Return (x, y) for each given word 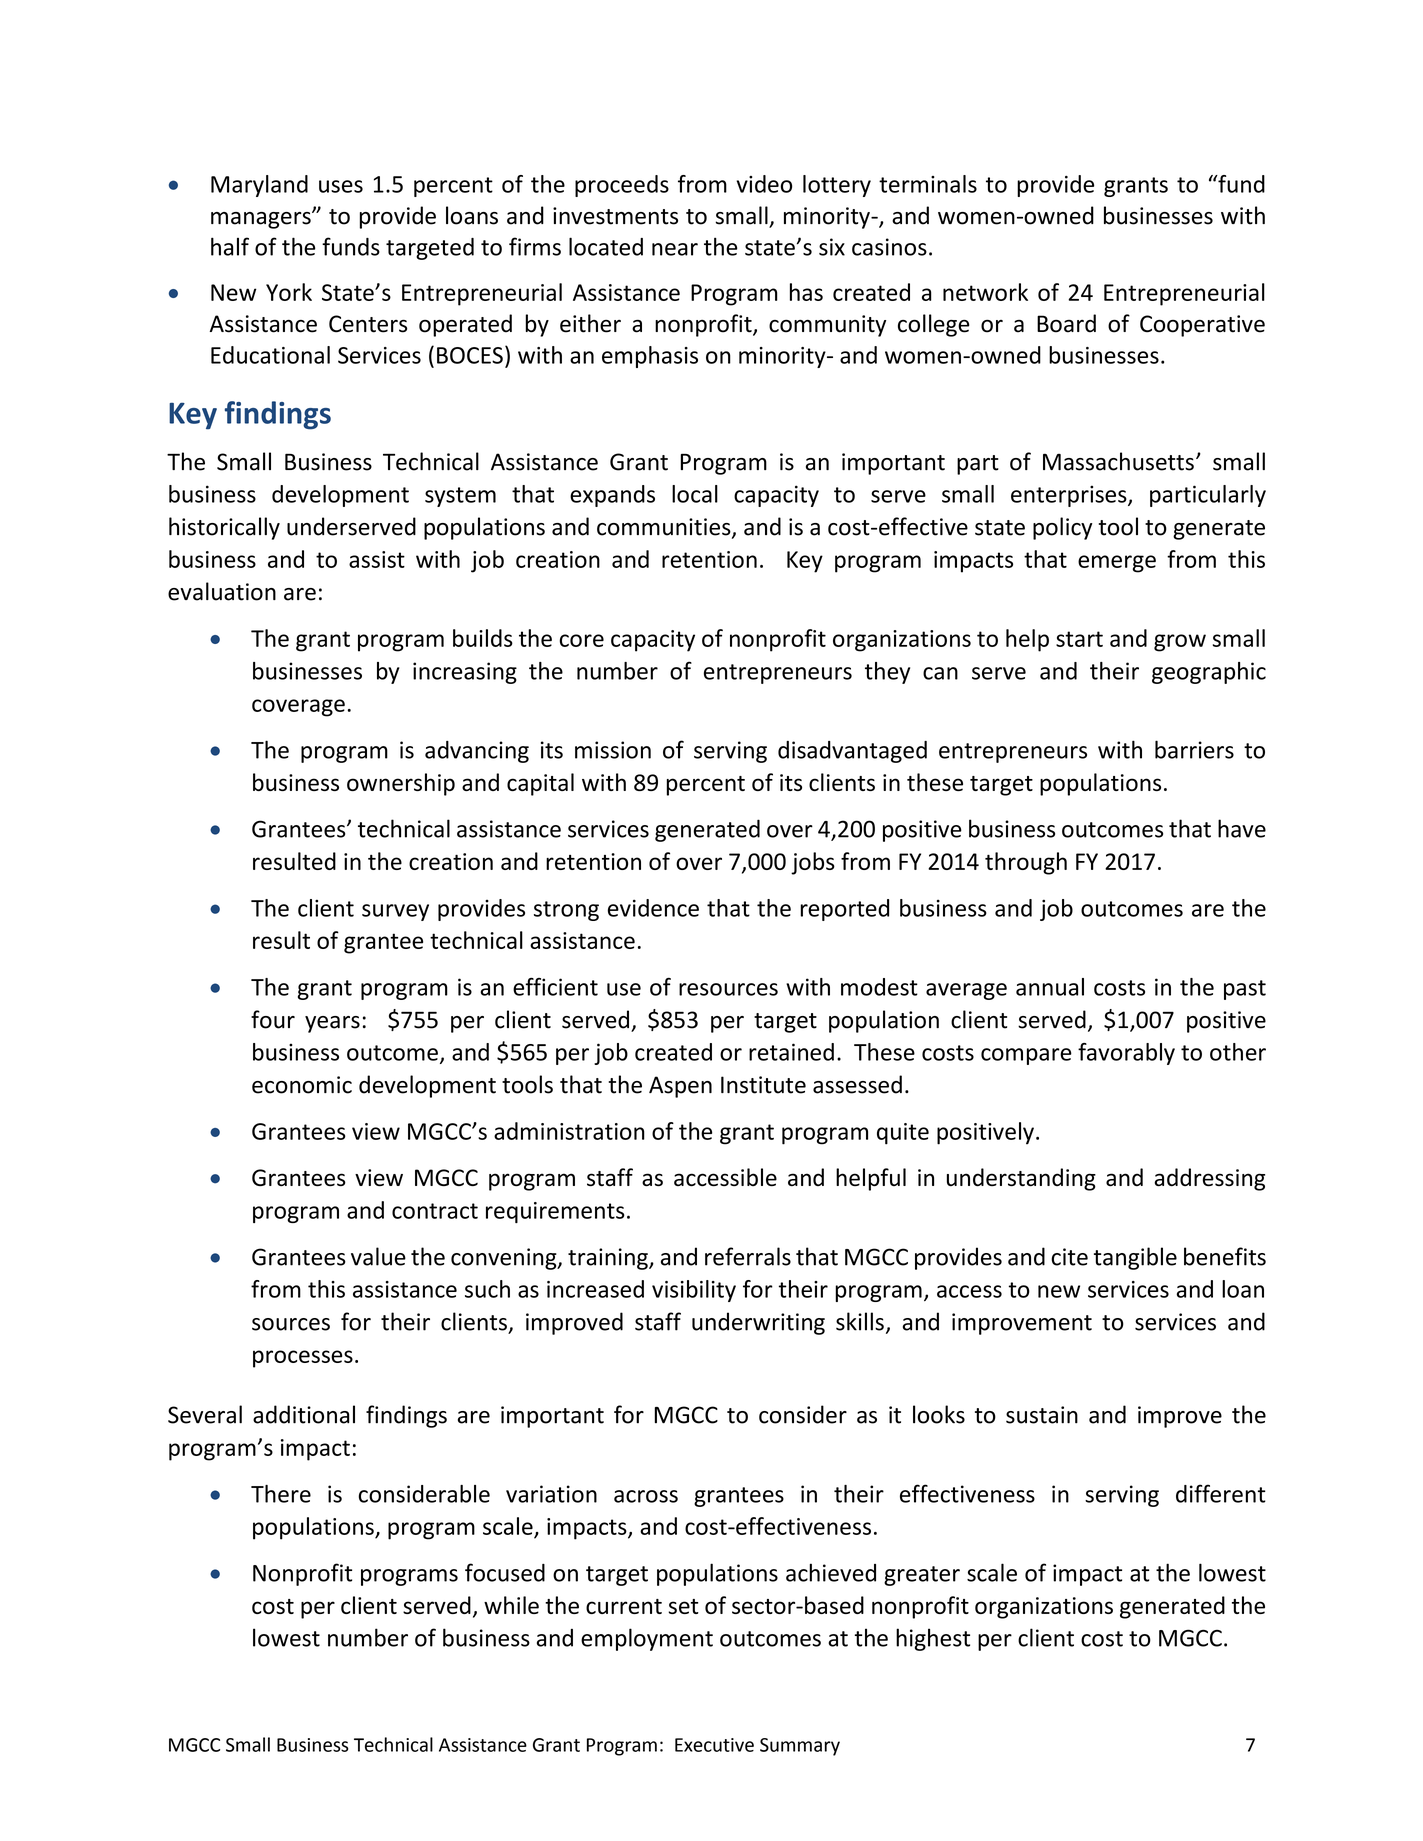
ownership (401, 784)
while (511, 1605)
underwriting (758, 1323)
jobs (813, 863)
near (675, 249)
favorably (1126, 1054)
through (1026, 863)
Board (1066, 323)
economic (302, 1085)
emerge (1117, 564)
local (695, 494)
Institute (763, 1085)
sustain (1042, 1415)
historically (224, 528)
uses (341, 186)
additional (304, 1414)
